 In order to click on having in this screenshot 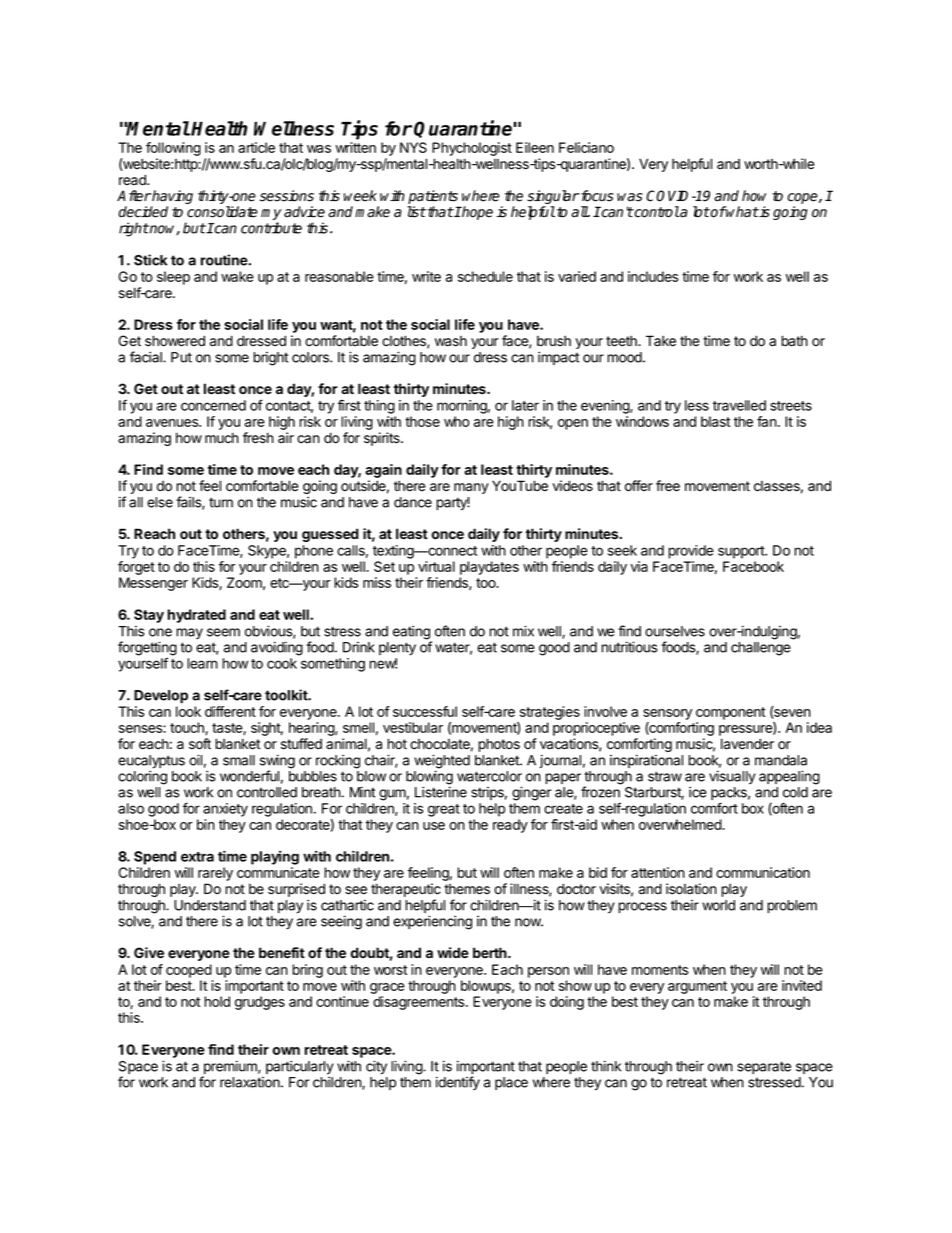, I will do `click(172, 198)`.
